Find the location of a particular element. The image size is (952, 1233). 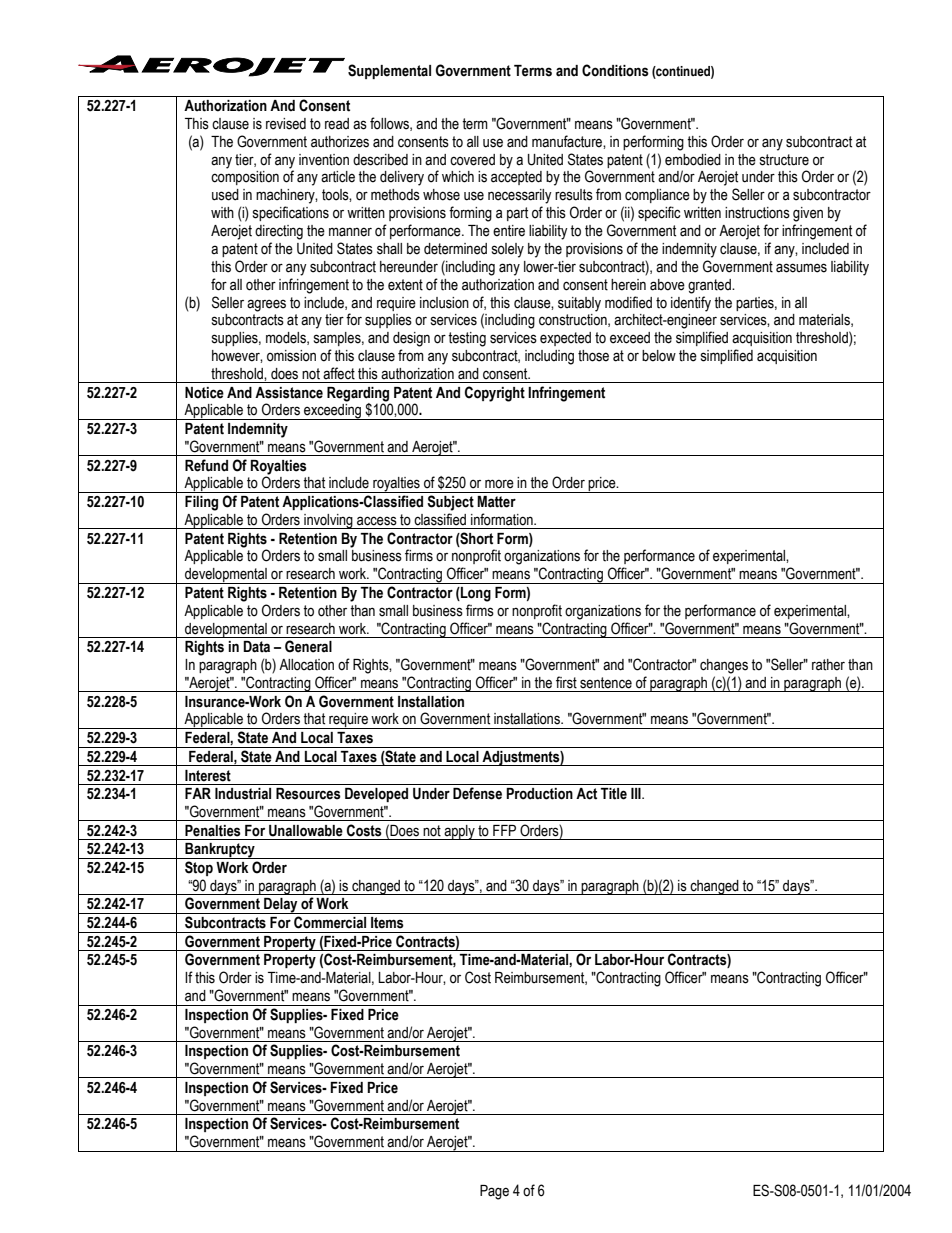

changes is located at coordinates (724, 666).
